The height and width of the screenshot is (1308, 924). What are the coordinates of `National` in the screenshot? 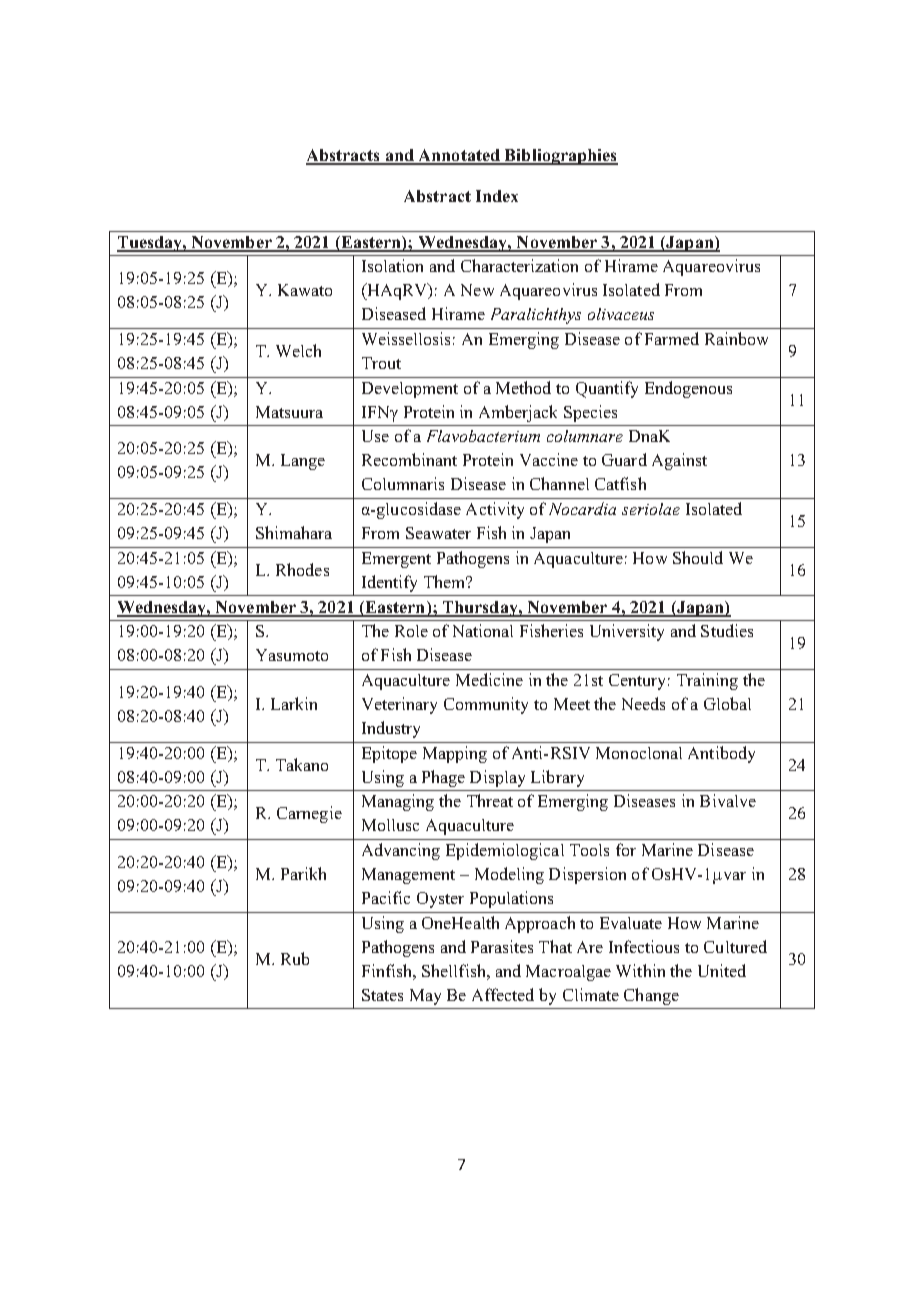 It's located at (483, 630).
